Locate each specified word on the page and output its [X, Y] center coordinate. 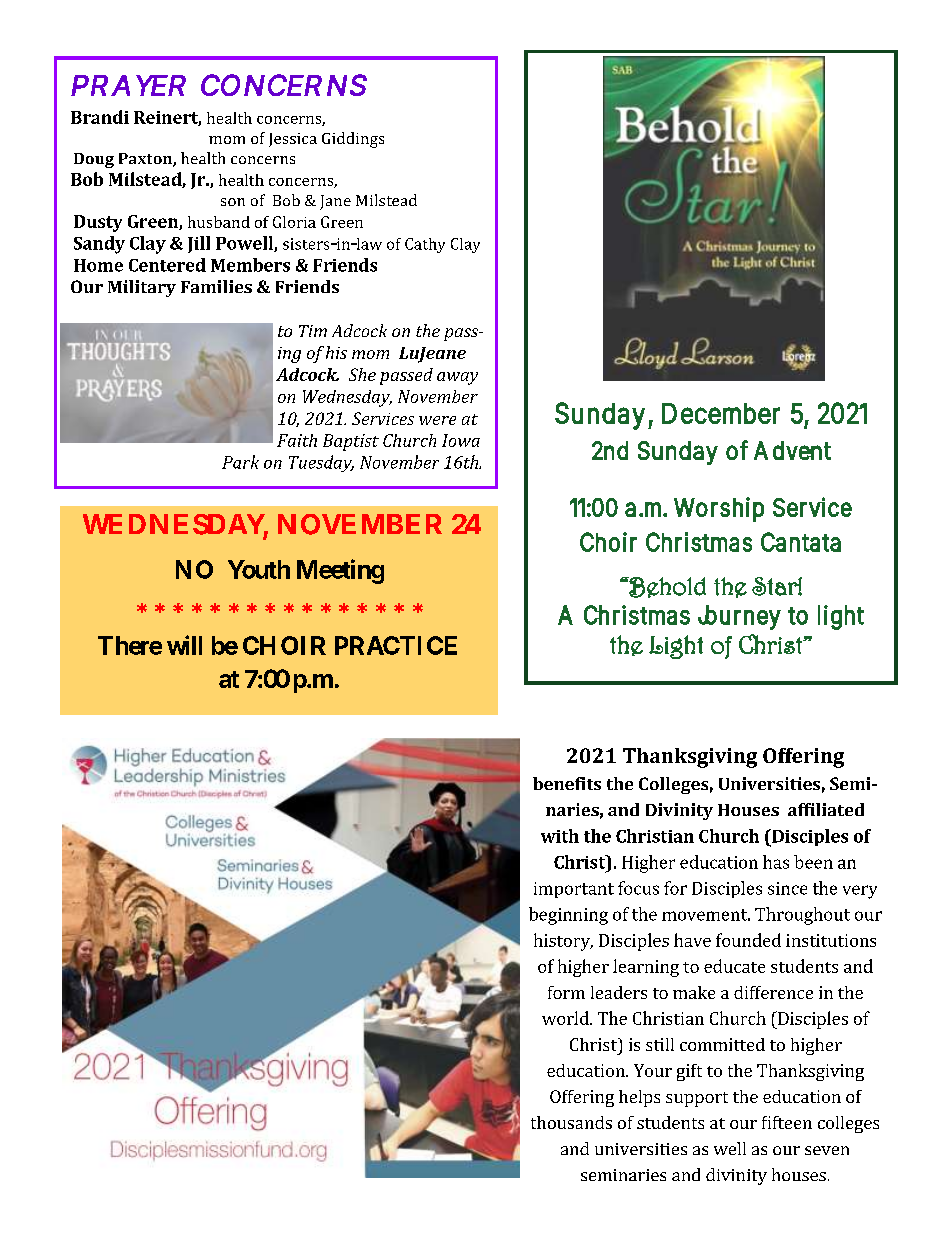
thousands [571, 1122]
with [560, 836]
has [776, 862]
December [721, 413]
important [574, 890]
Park [240, 462]
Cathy [425, 245]
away [457, 378]
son [233, 202]
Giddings [353, 140]
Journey [739, 617]
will [184, 645]
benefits [567, 783]
